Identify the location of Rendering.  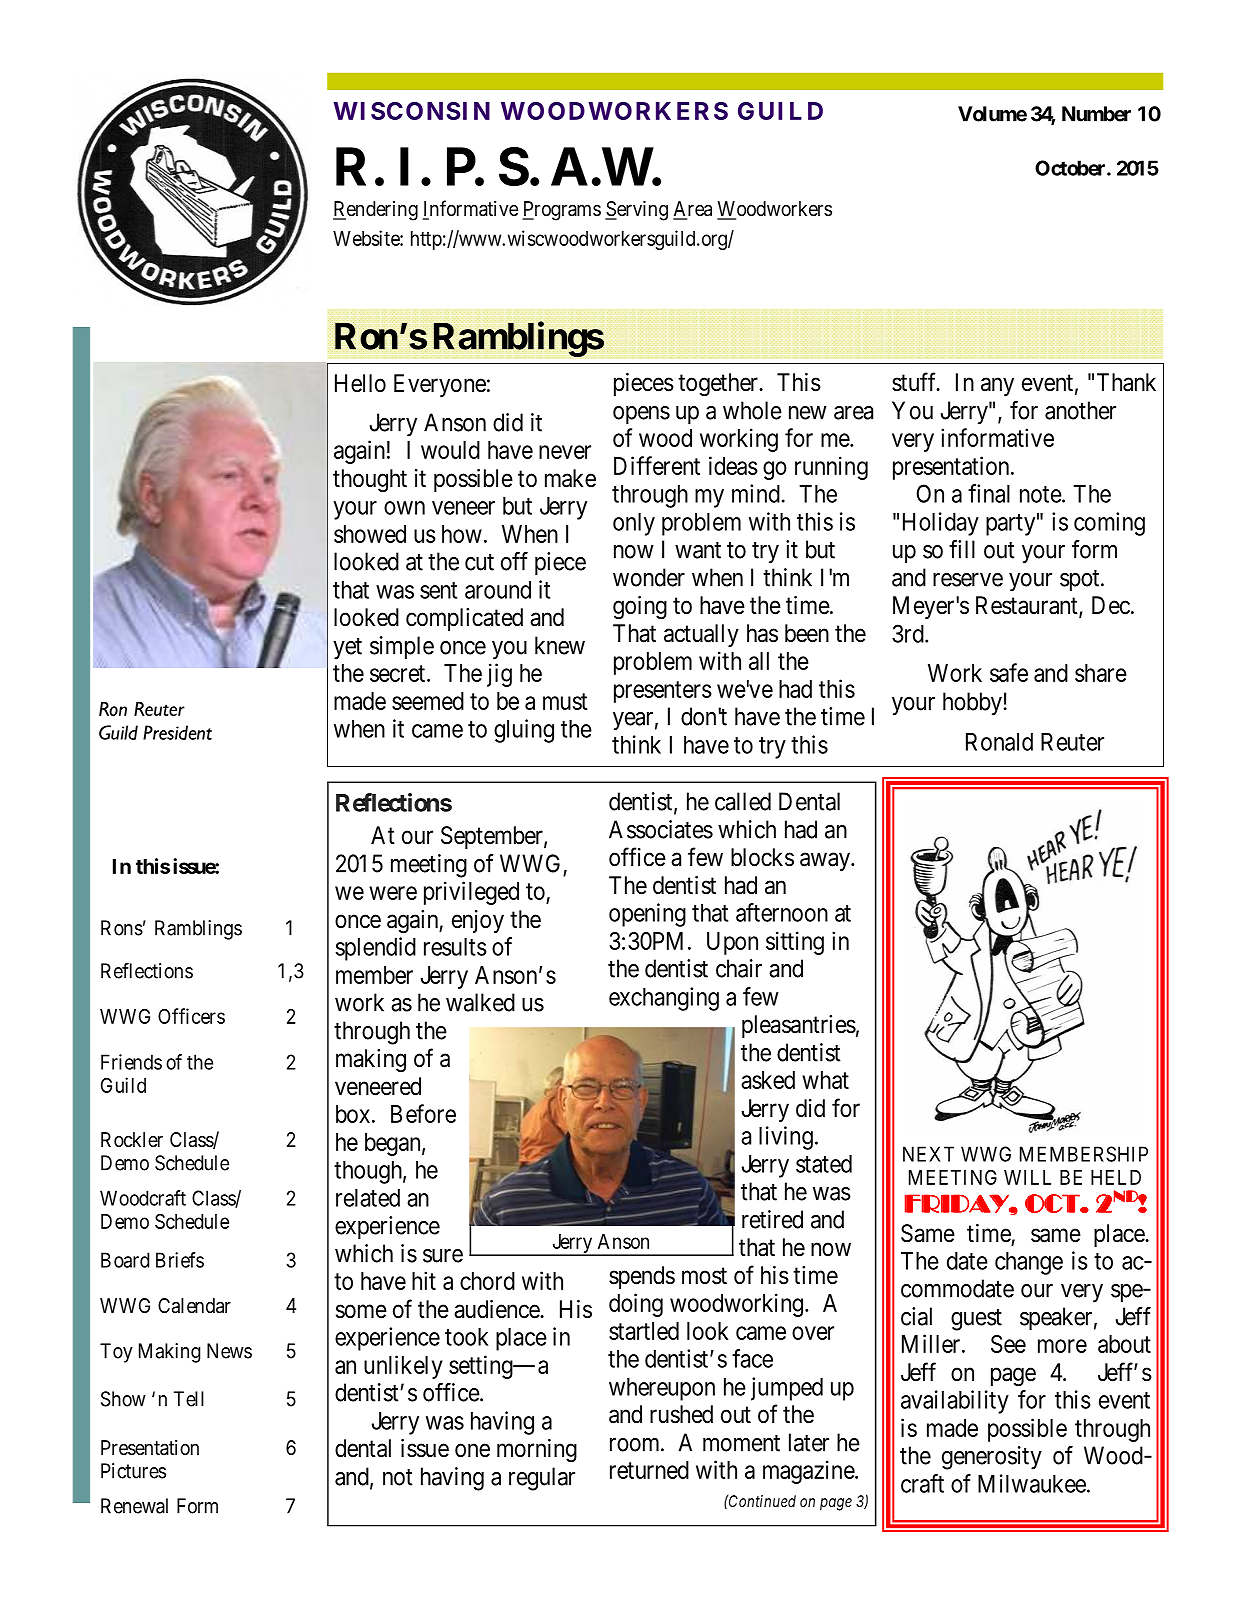
(375, 211).
